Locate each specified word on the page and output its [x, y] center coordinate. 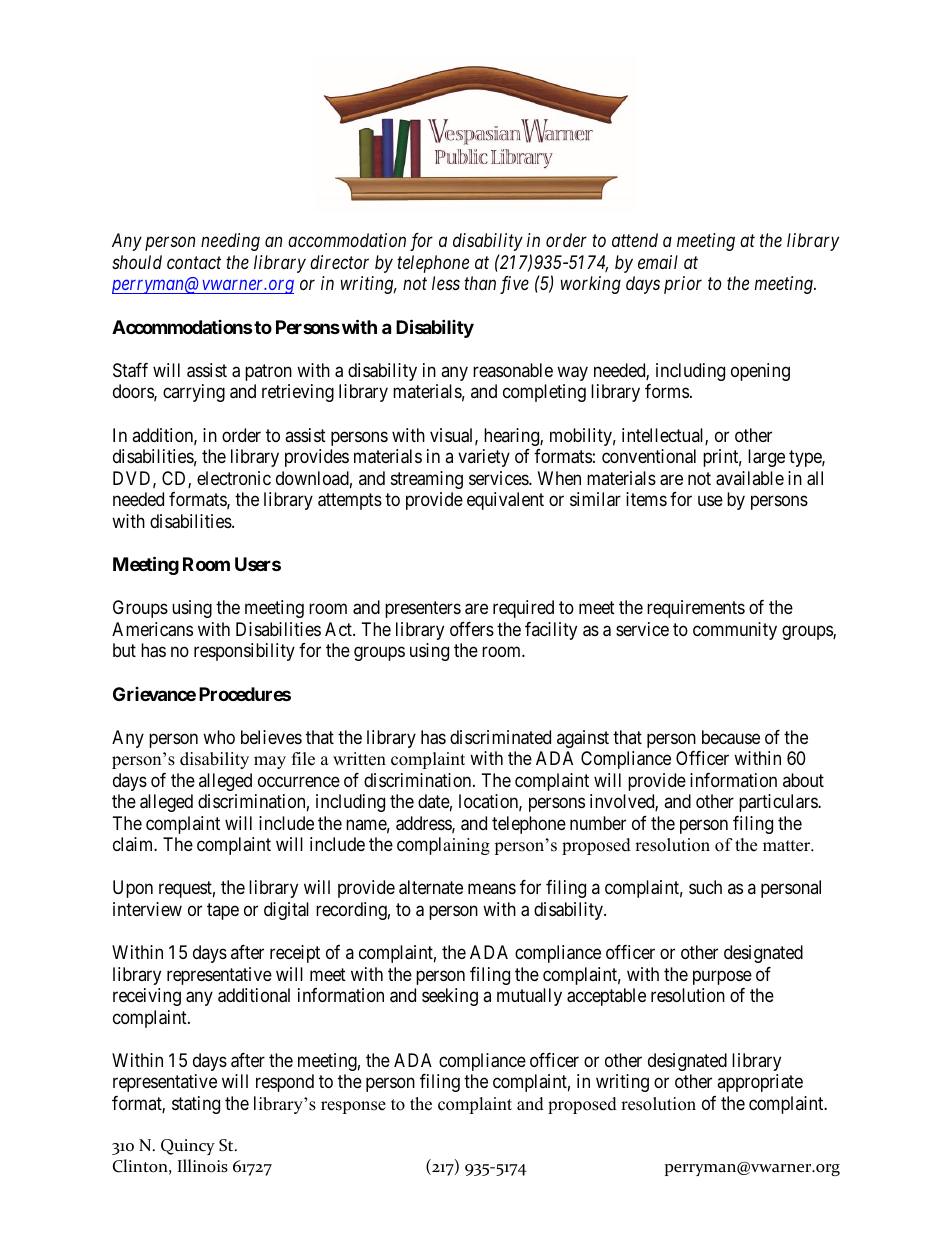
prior [683, 285]
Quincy [188, 1147]
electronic [234, 478]
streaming [427, 480]
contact [194, 263]
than [480, 283]
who [219, 737]
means [492, 889]
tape [223, 911]
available [750, 478]
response [353, 1107]
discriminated [500, 737]
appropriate [760, 1083]
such [705, 887]
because [731, 737]
